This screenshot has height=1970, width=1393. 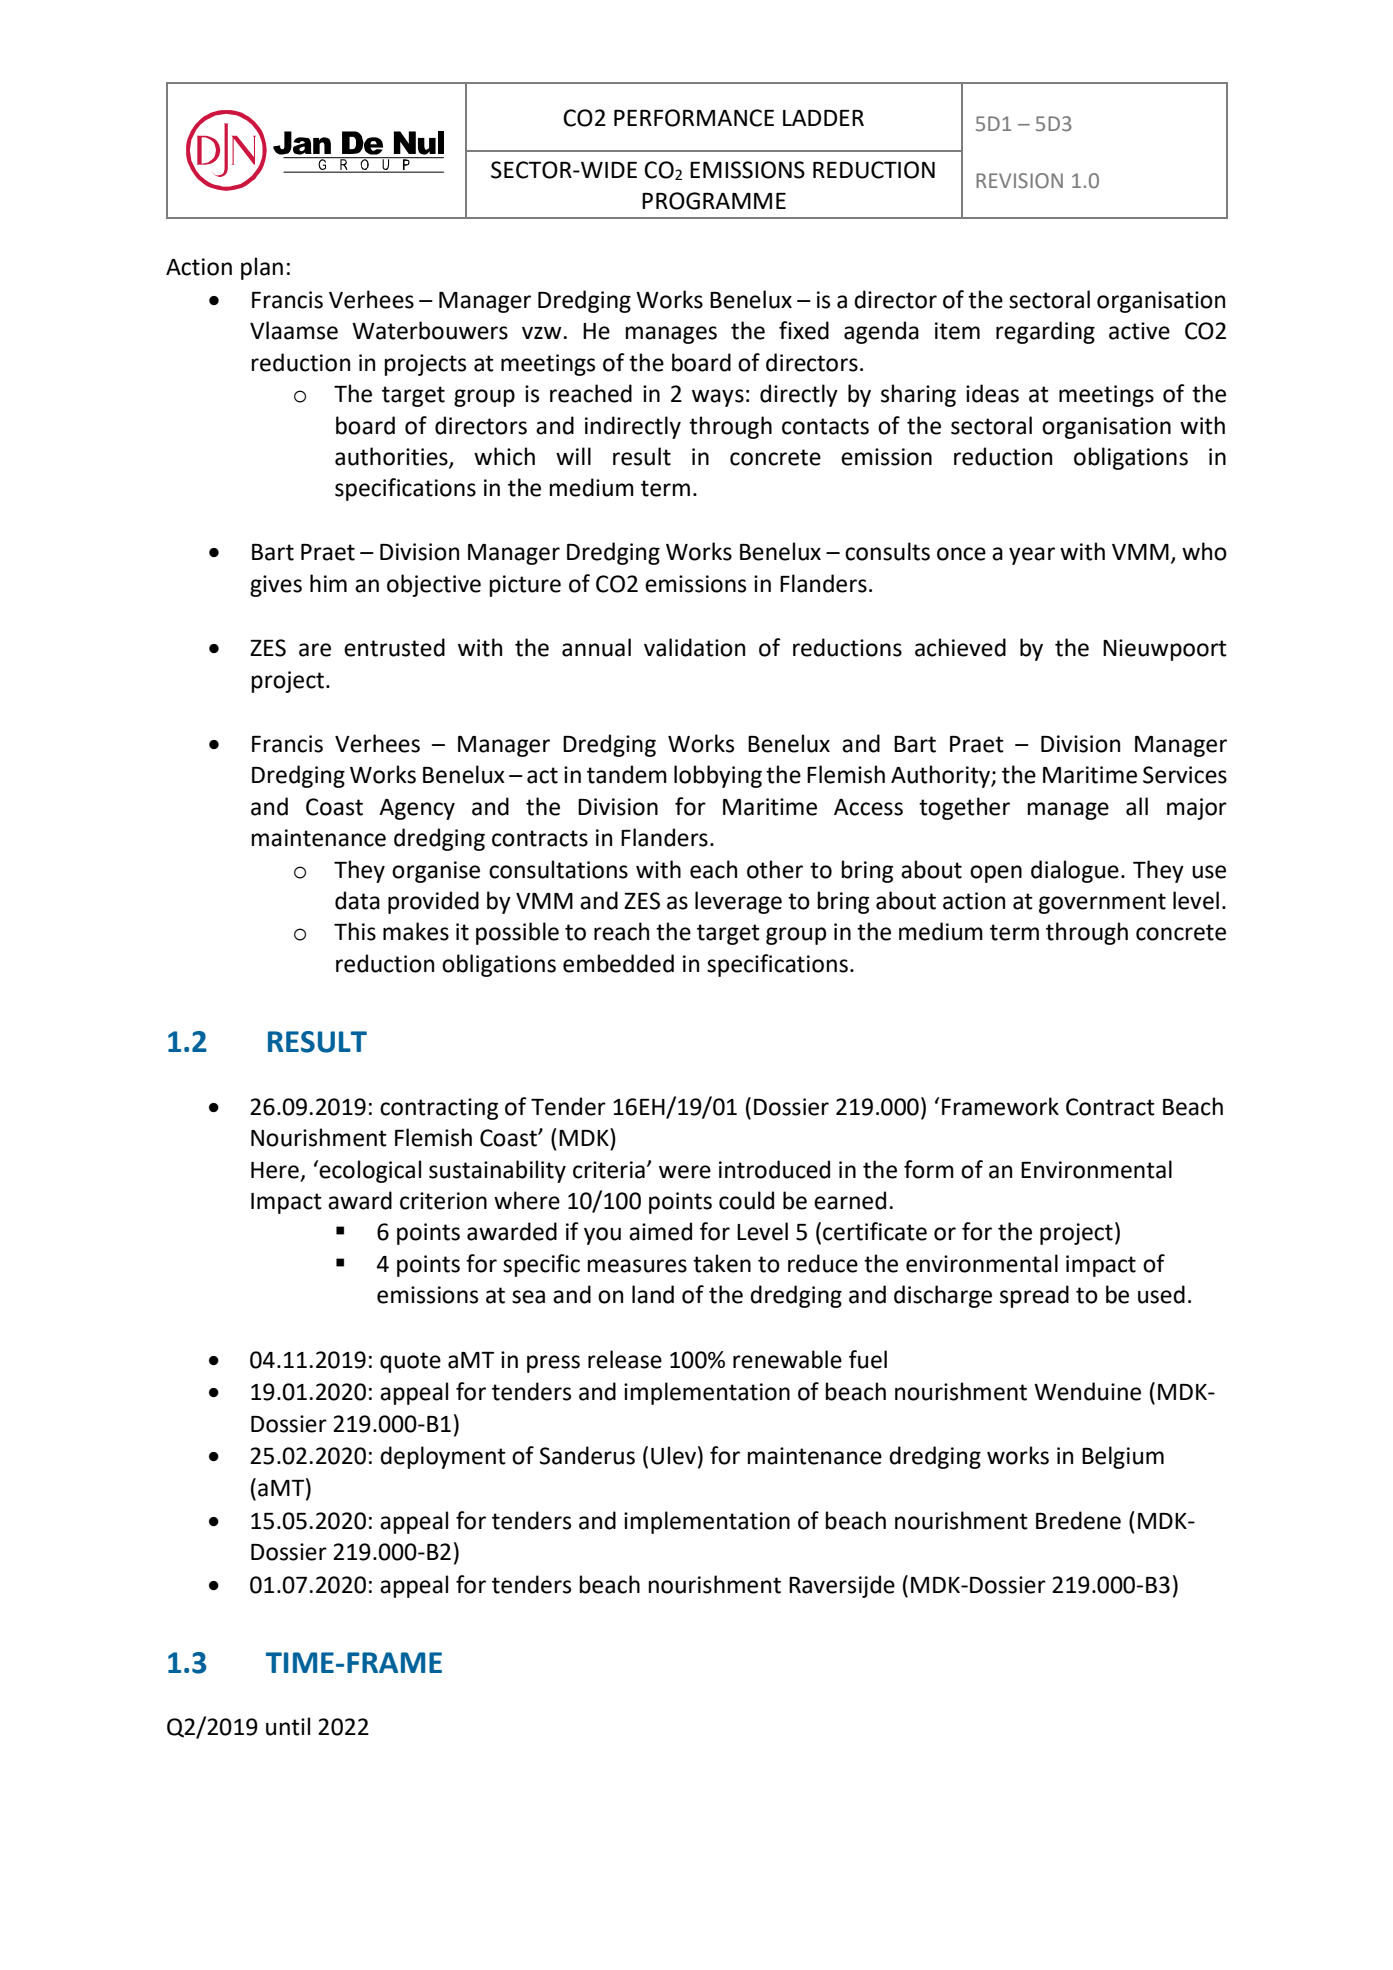 What do you see at coordinates (1019, 181) in the screenshot?
I see `REVISION` at bounding box center [1019, 181].
